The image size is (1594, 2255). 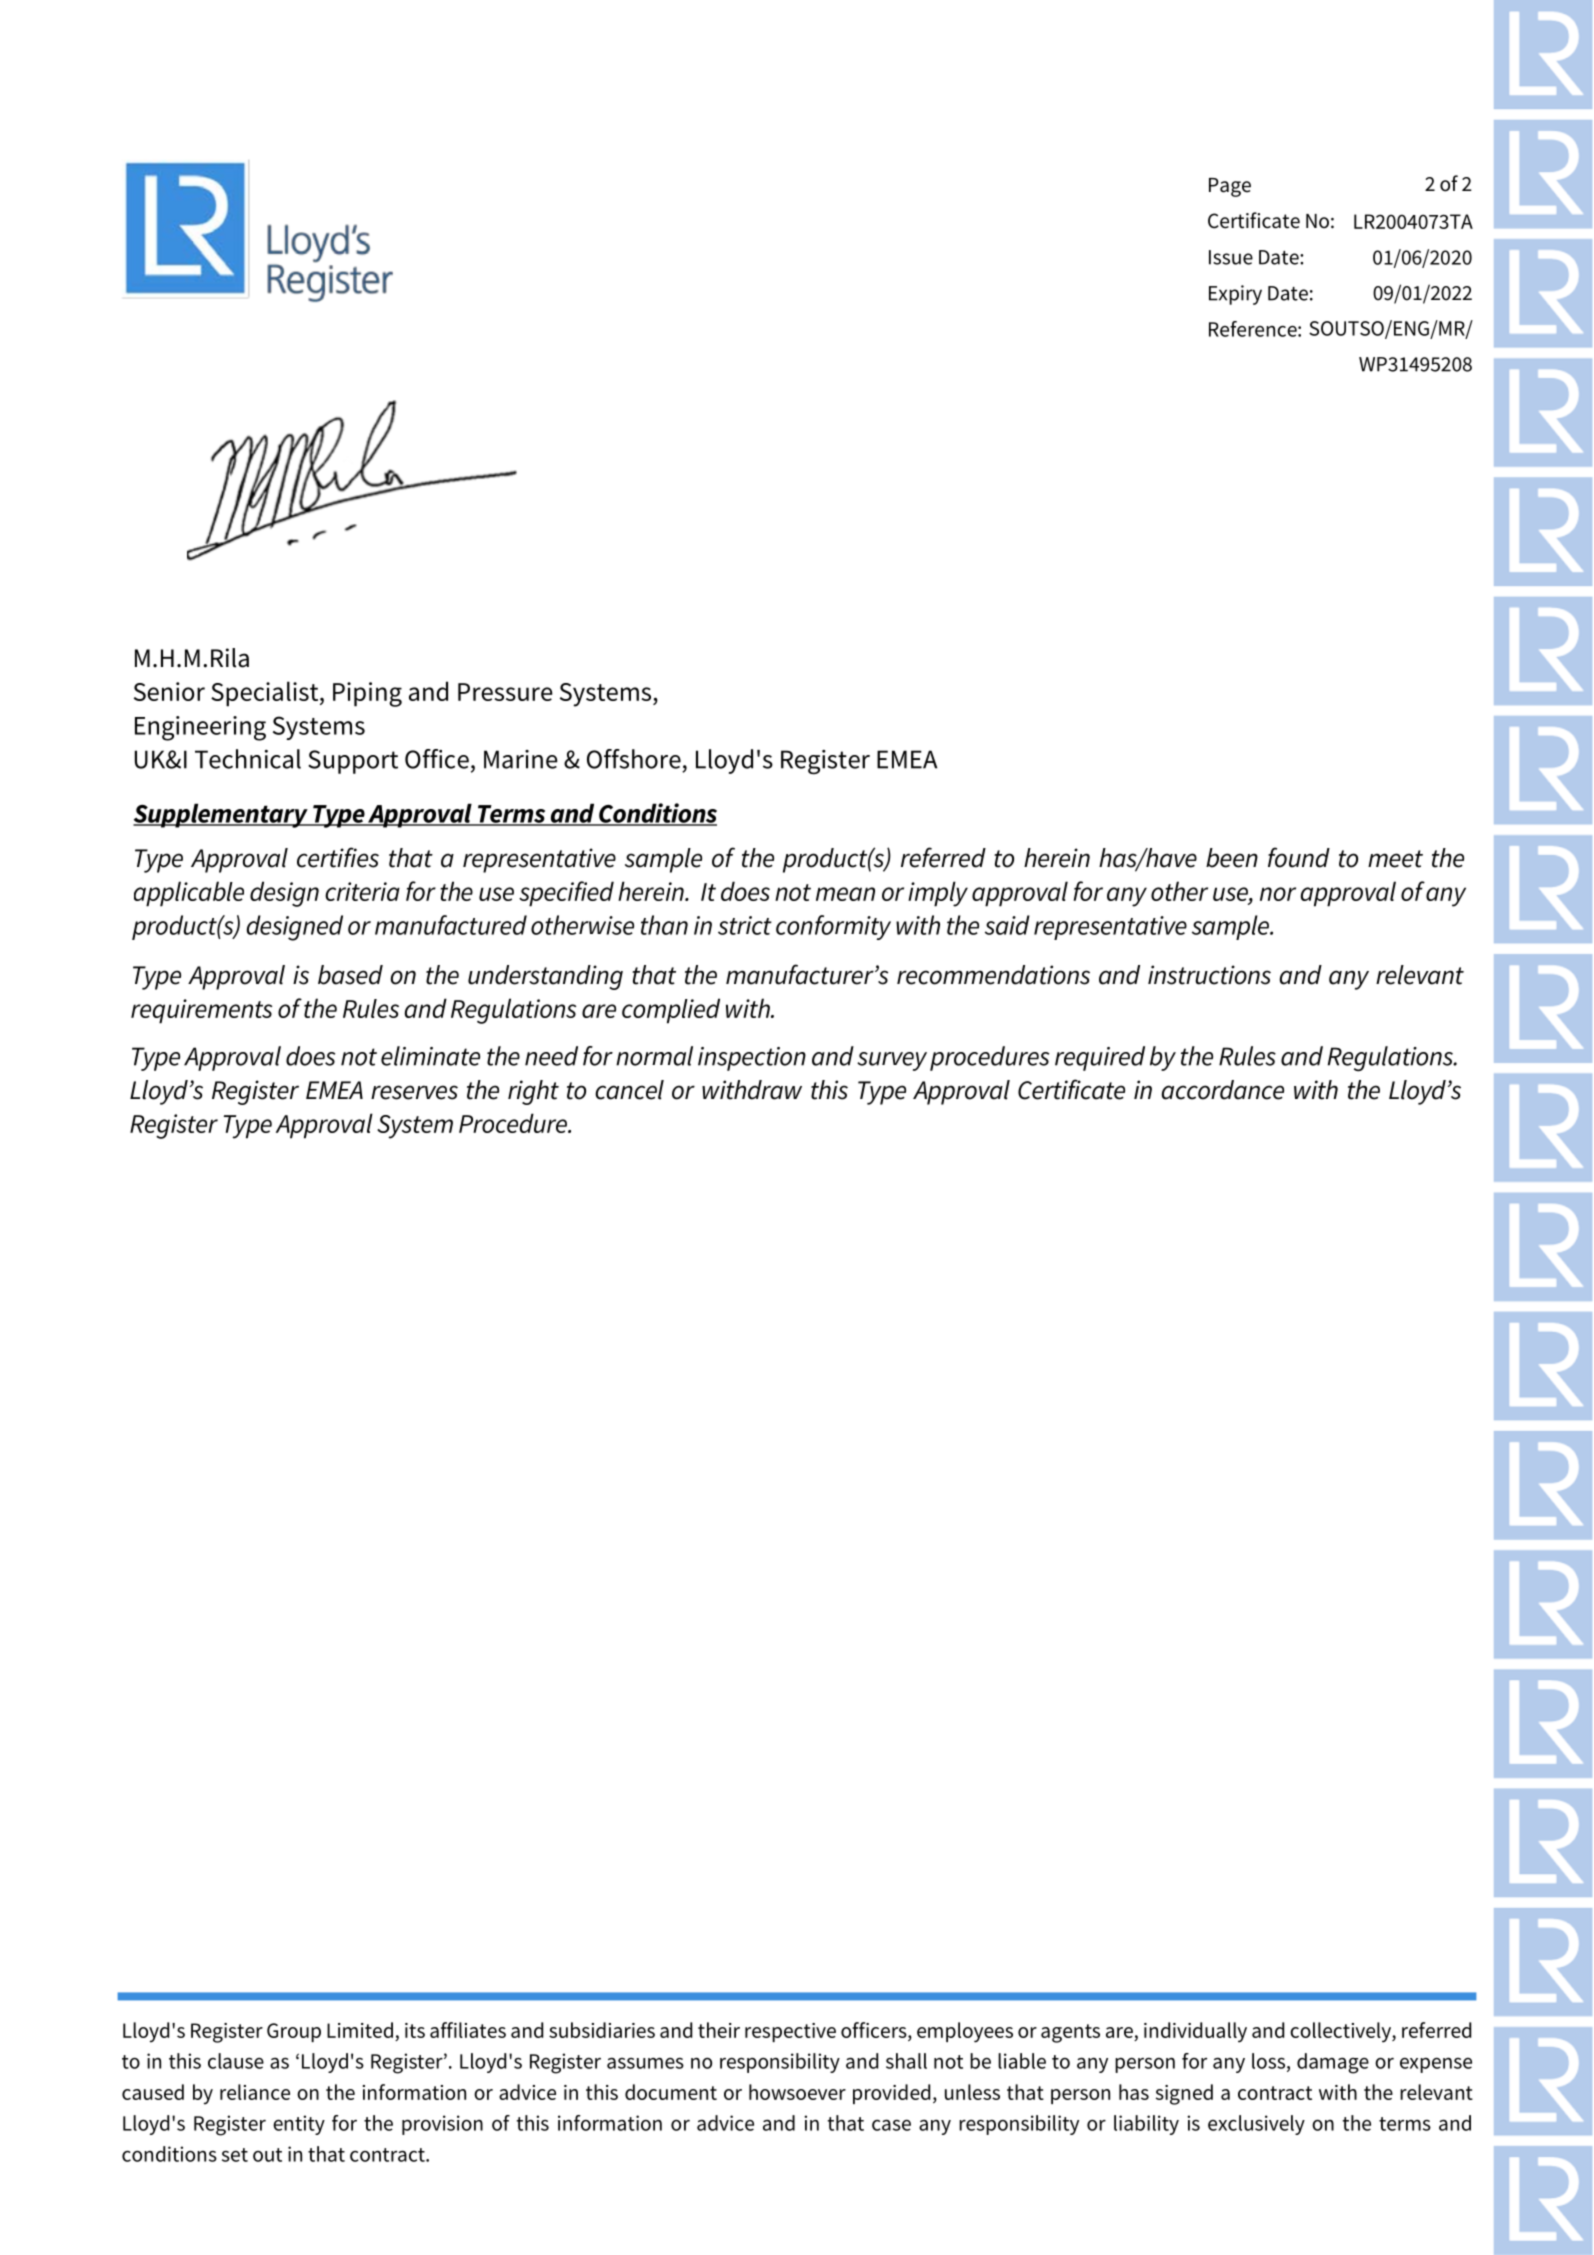 What do you see at coordinates (266, 694) in the screenshot?
I see `Specialist` at bounding box center [266, 694].
